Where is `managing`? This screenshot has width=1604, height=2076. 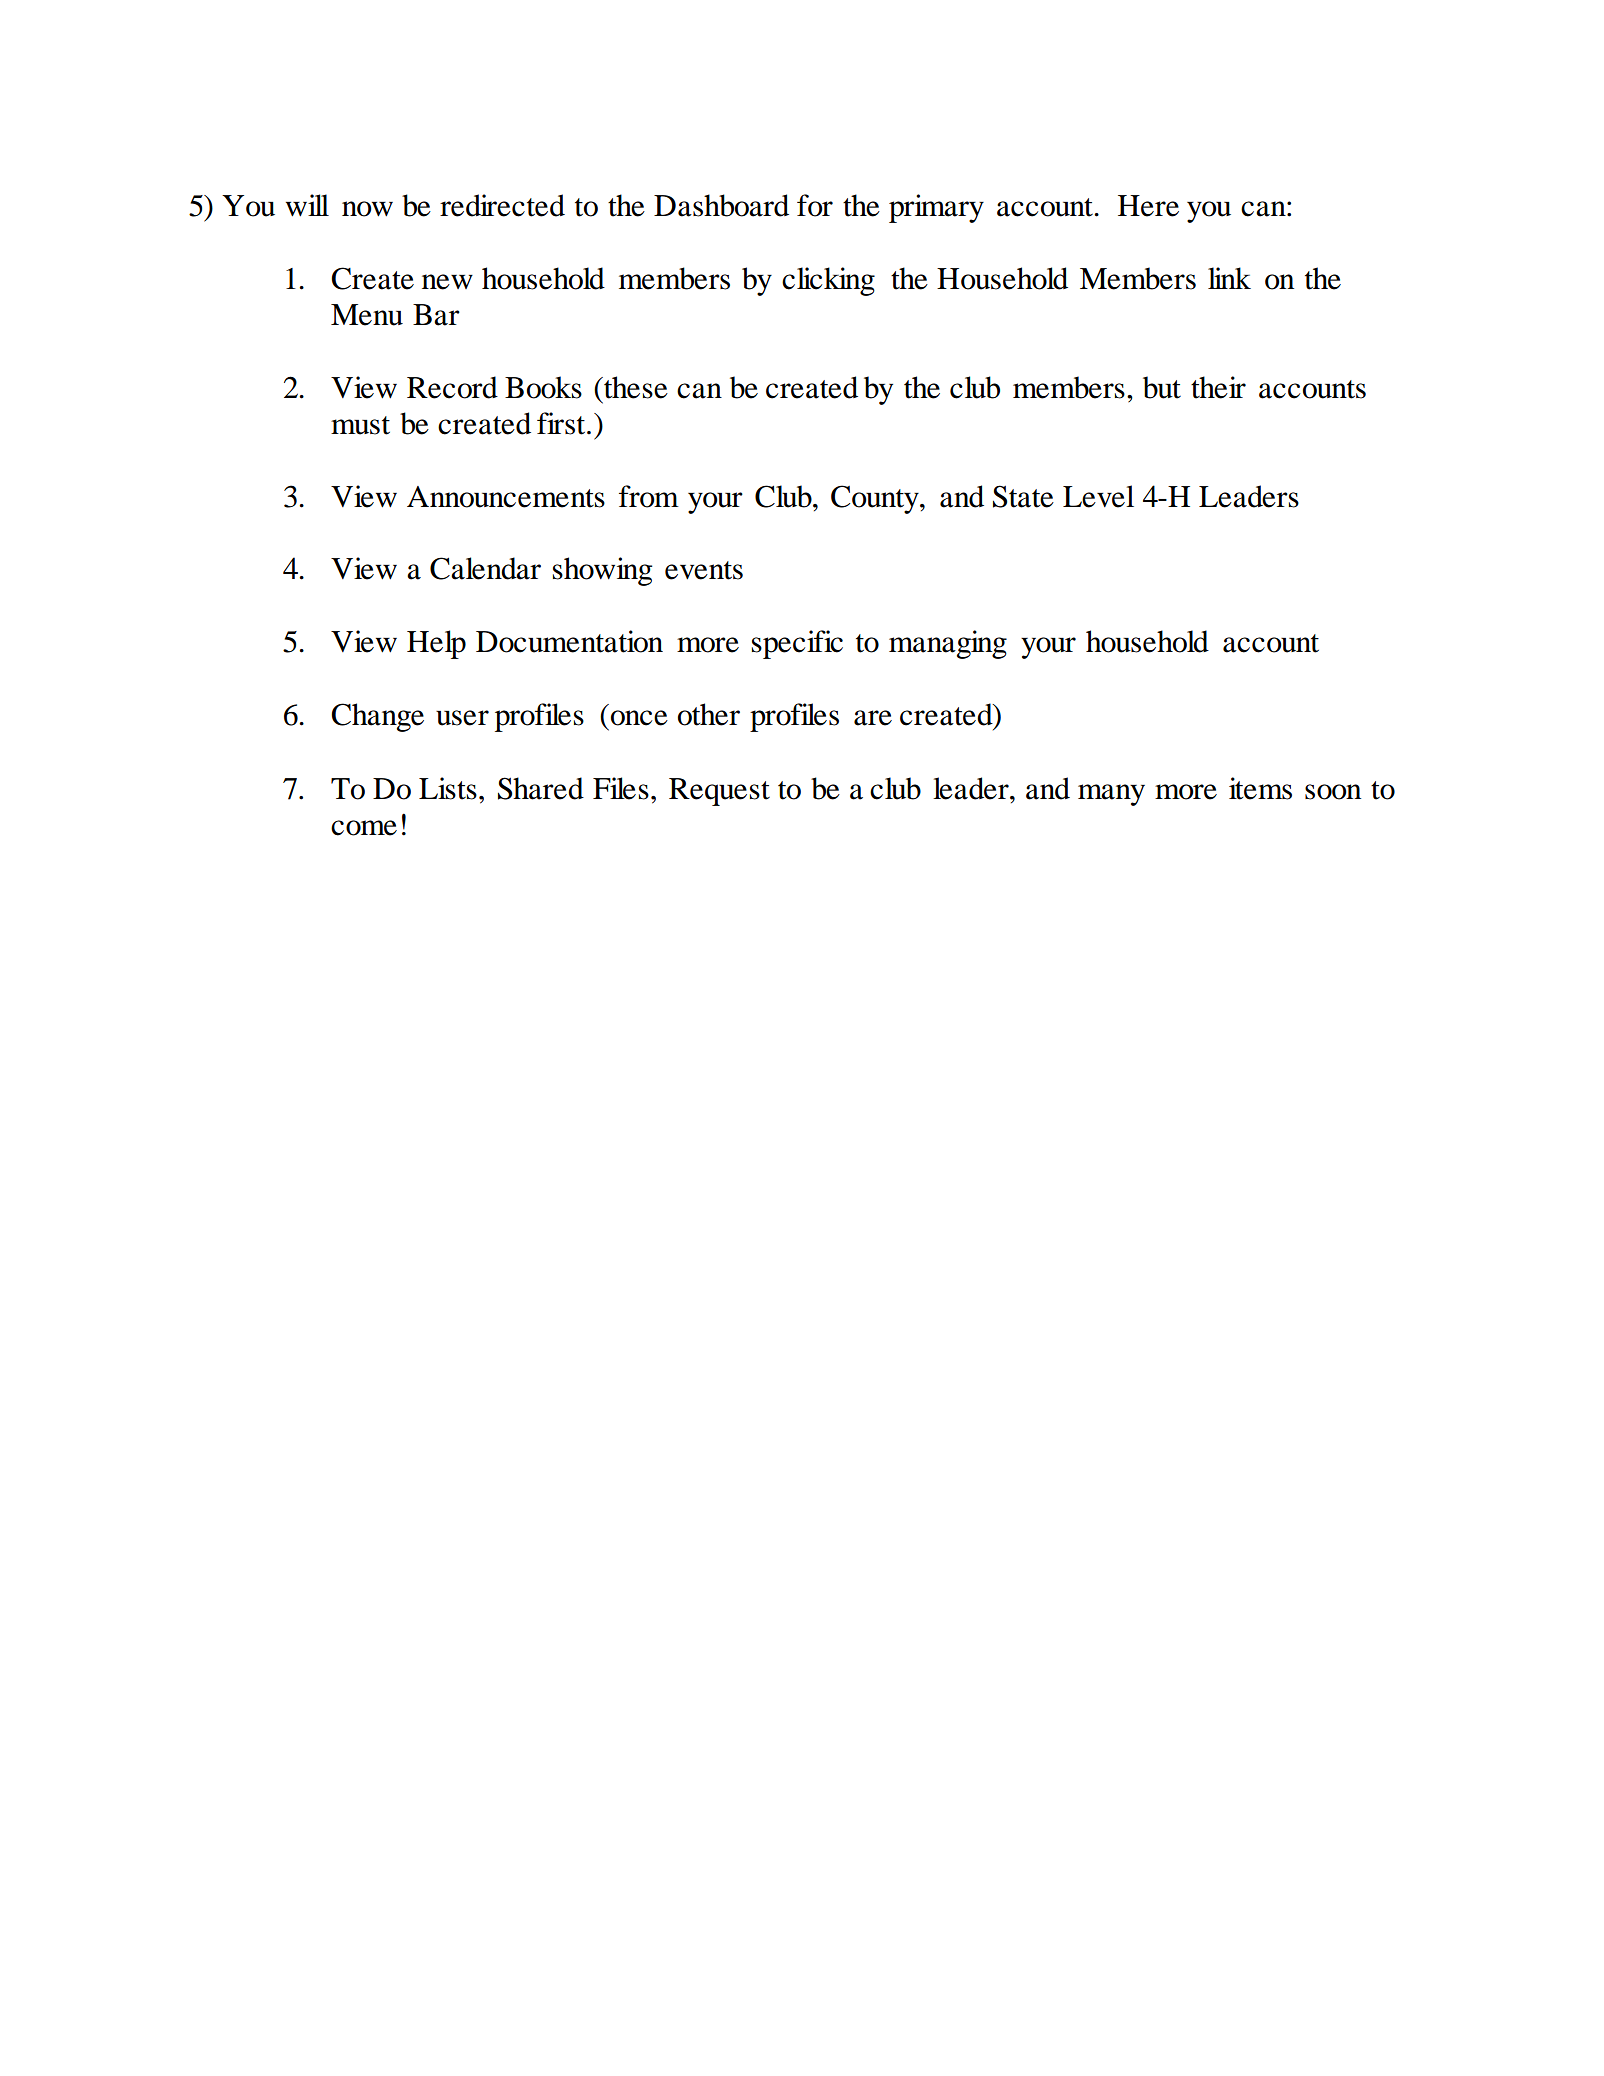 managing is located at coordinates (948, 644).
